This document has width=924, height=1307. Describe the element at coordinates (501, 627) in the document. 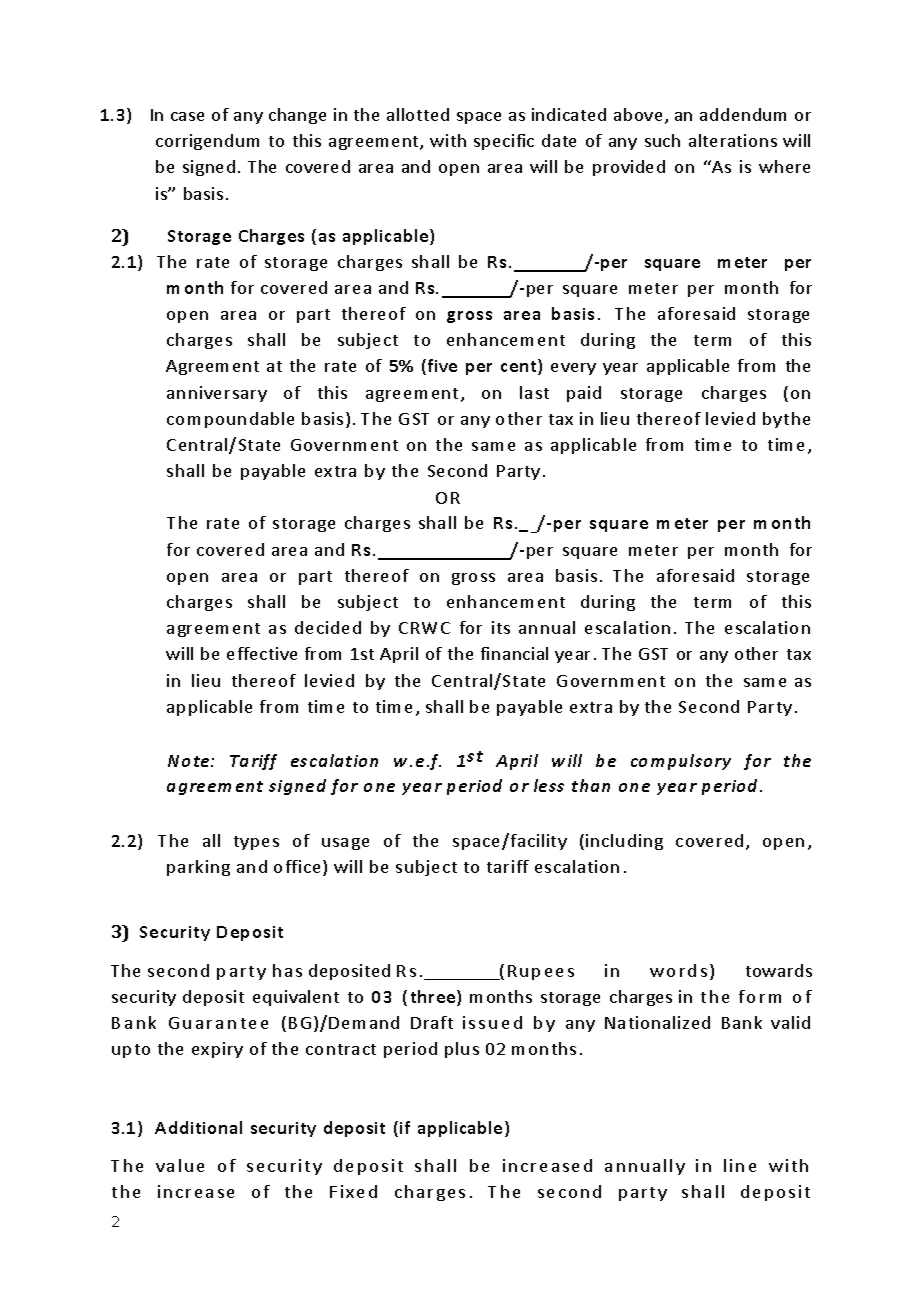

I see `its` at that location.
